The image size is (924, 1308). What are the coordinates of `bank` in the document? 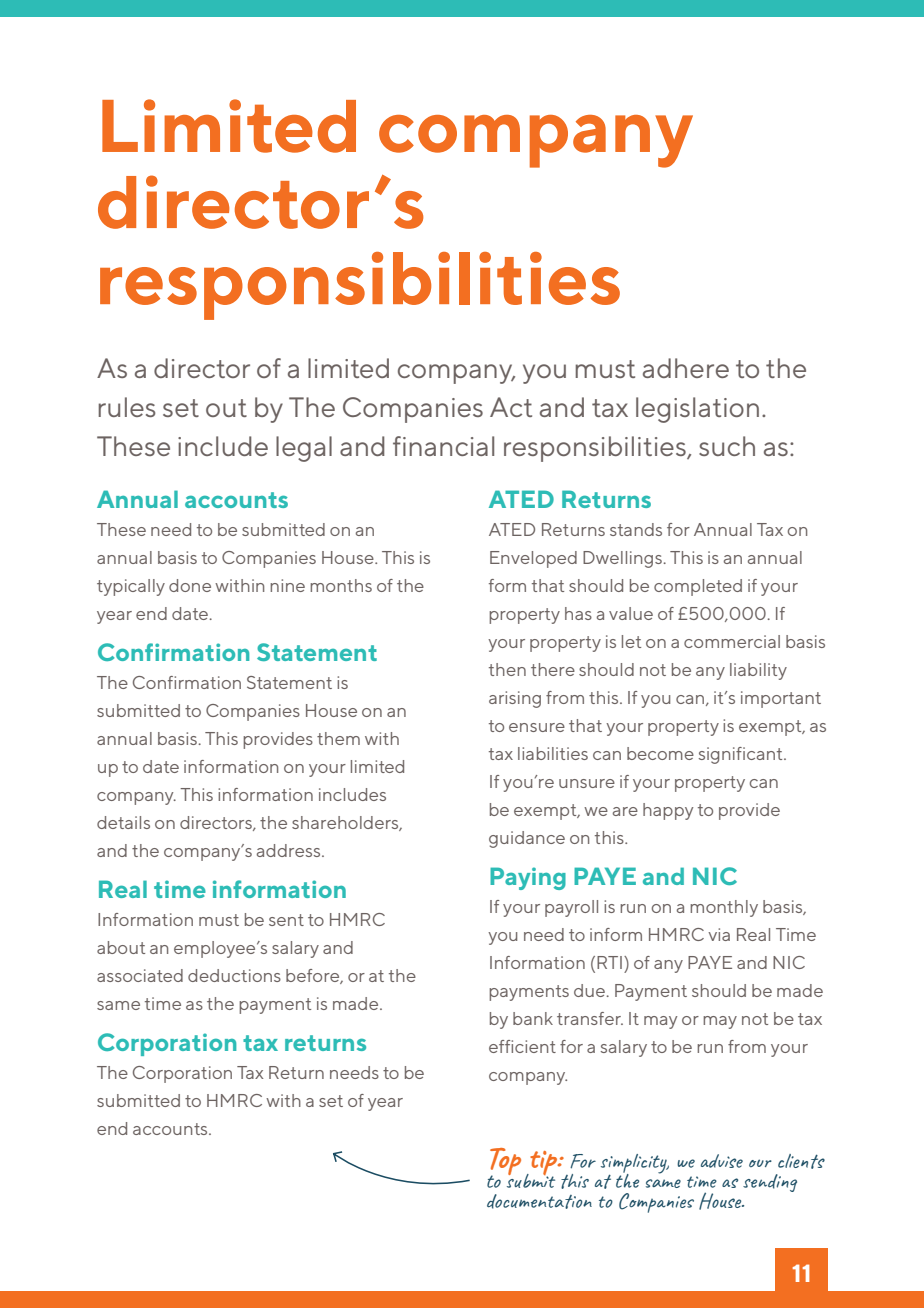 It's located at (533, 1018).
